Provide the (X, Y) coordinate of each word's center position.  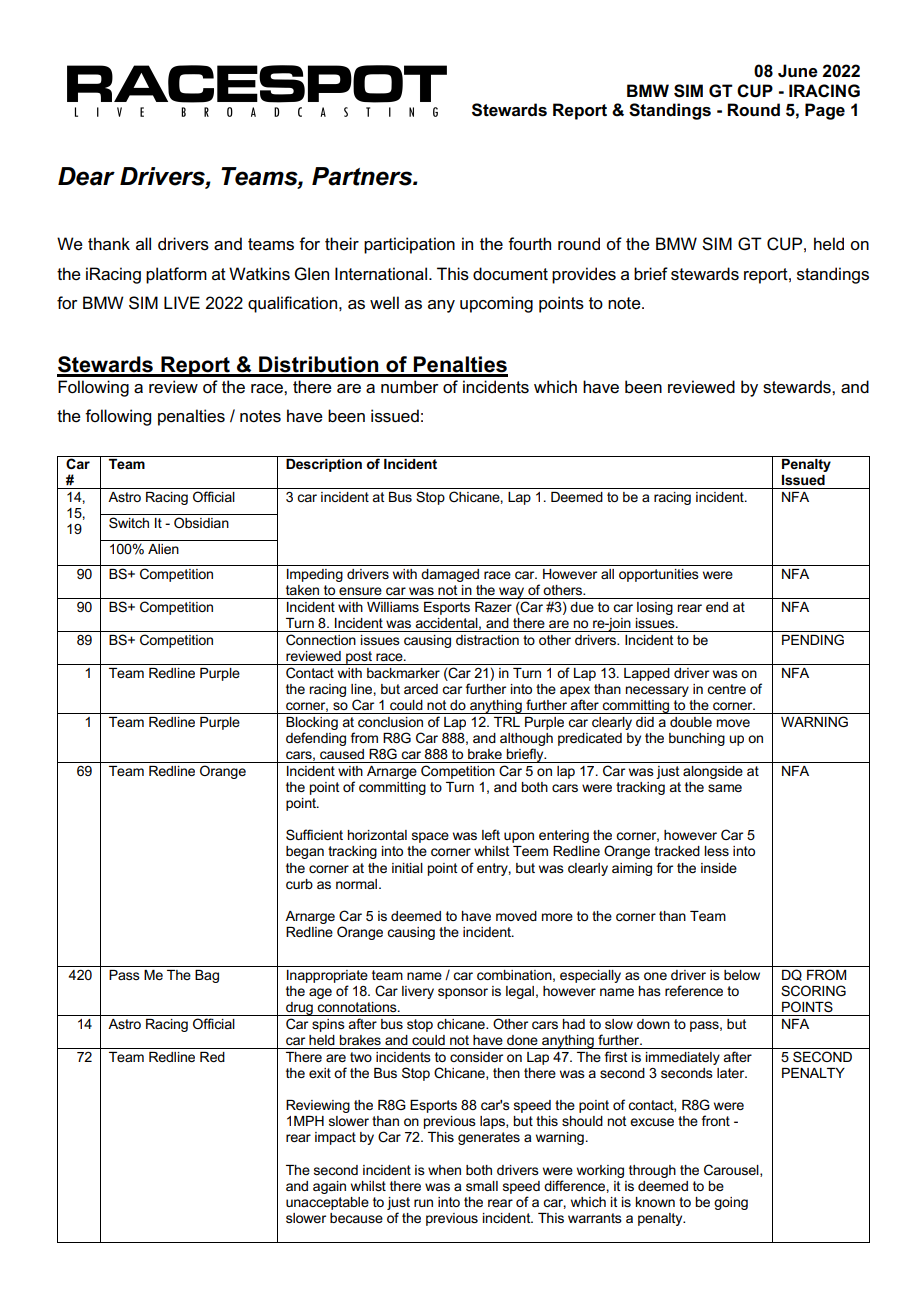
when (444, 1170)
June (798, 71)
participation (409, 245)
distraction (487, 640)
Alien (163, 549)
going (731, 1203)
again (329, 1187)
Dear (86, 176)
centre (726, 689)
